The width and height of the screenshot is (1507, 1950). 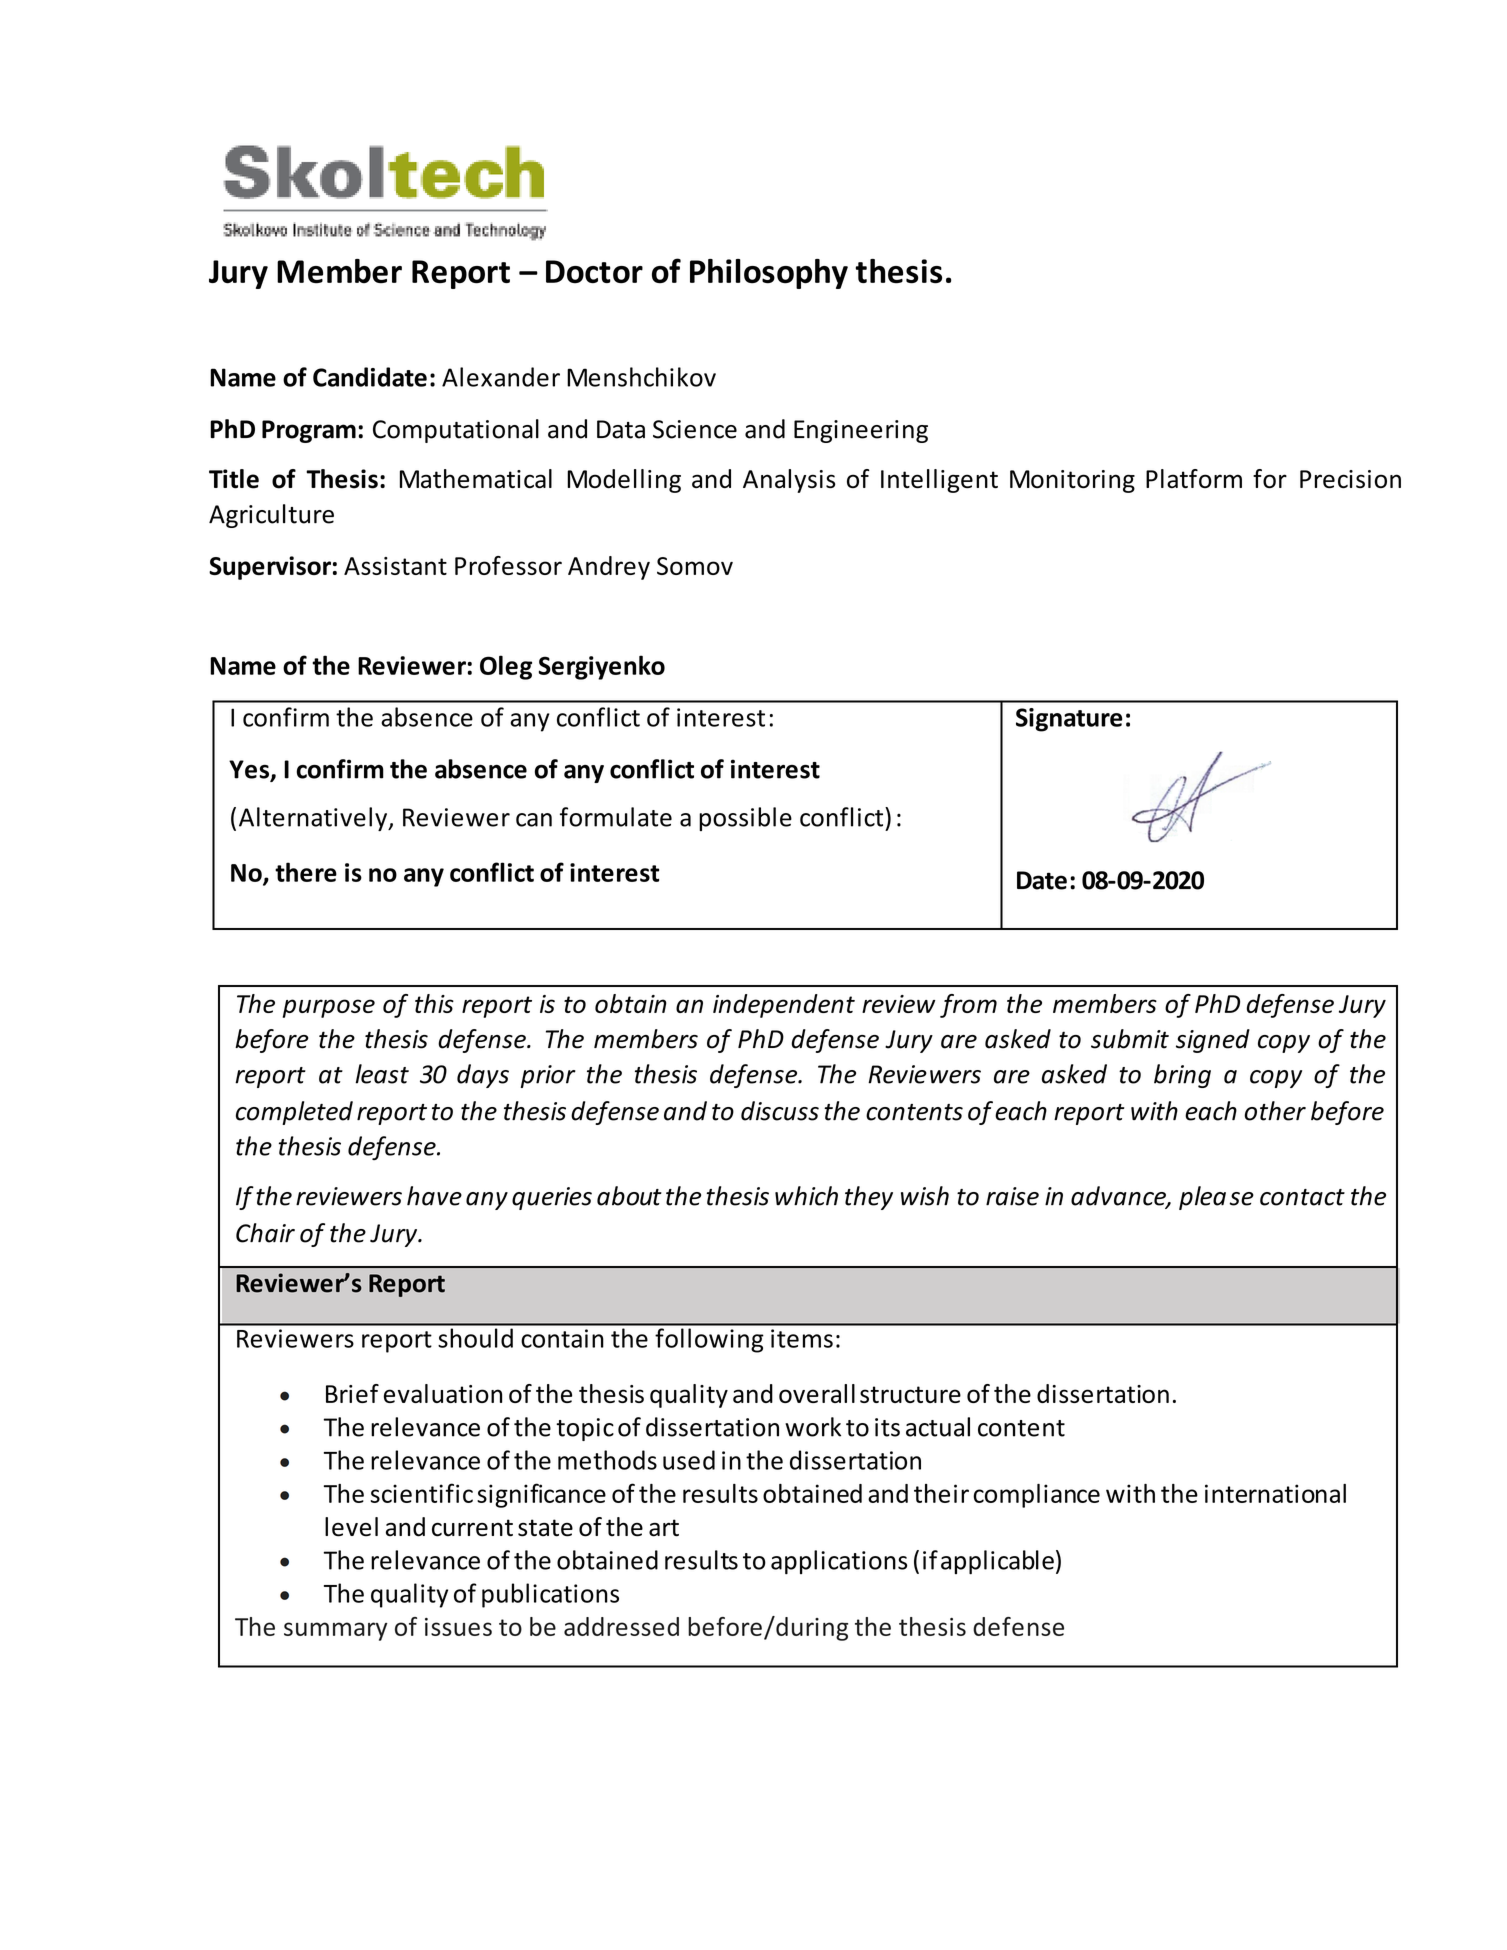 I want to click on Signature, so click(x=1069, y=720).
